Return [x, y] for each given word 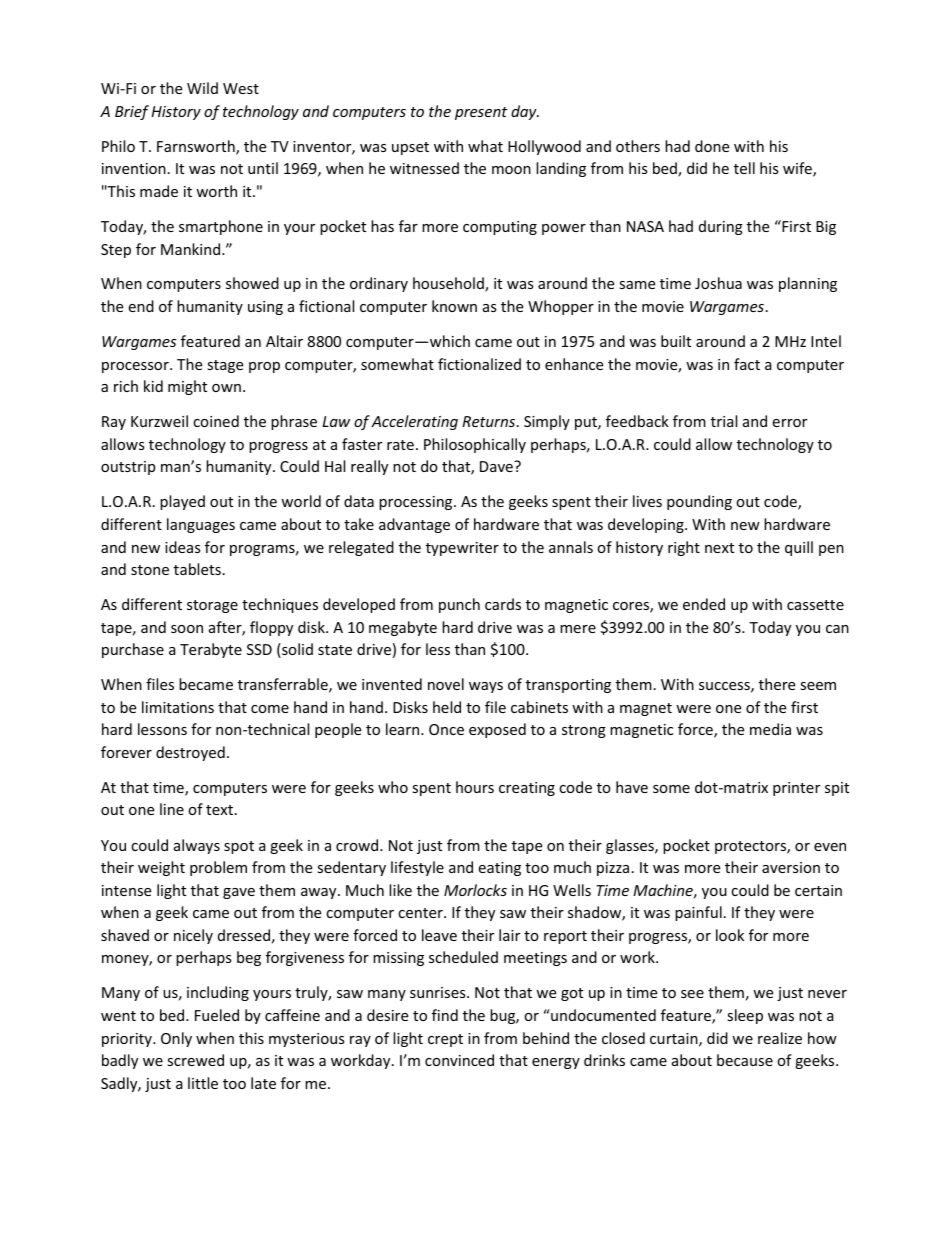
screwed [195, 1060]
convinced [459, 1060]
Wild [202, 88]
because [745, 1060]
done [712, 146]
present [481, 113]
